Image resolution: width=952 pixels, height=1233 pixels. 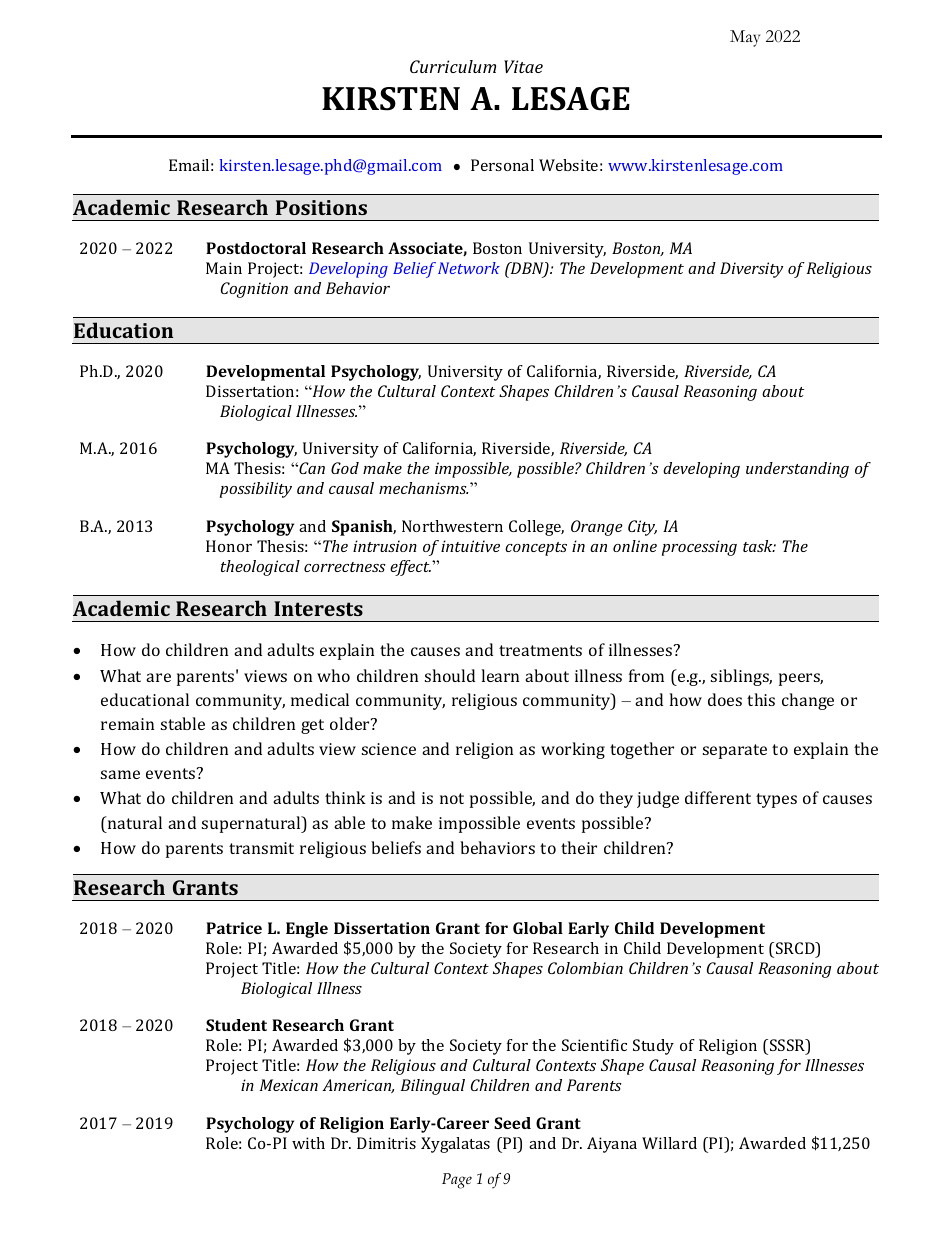 I want to click on processing, so click(x=699, y=548).
